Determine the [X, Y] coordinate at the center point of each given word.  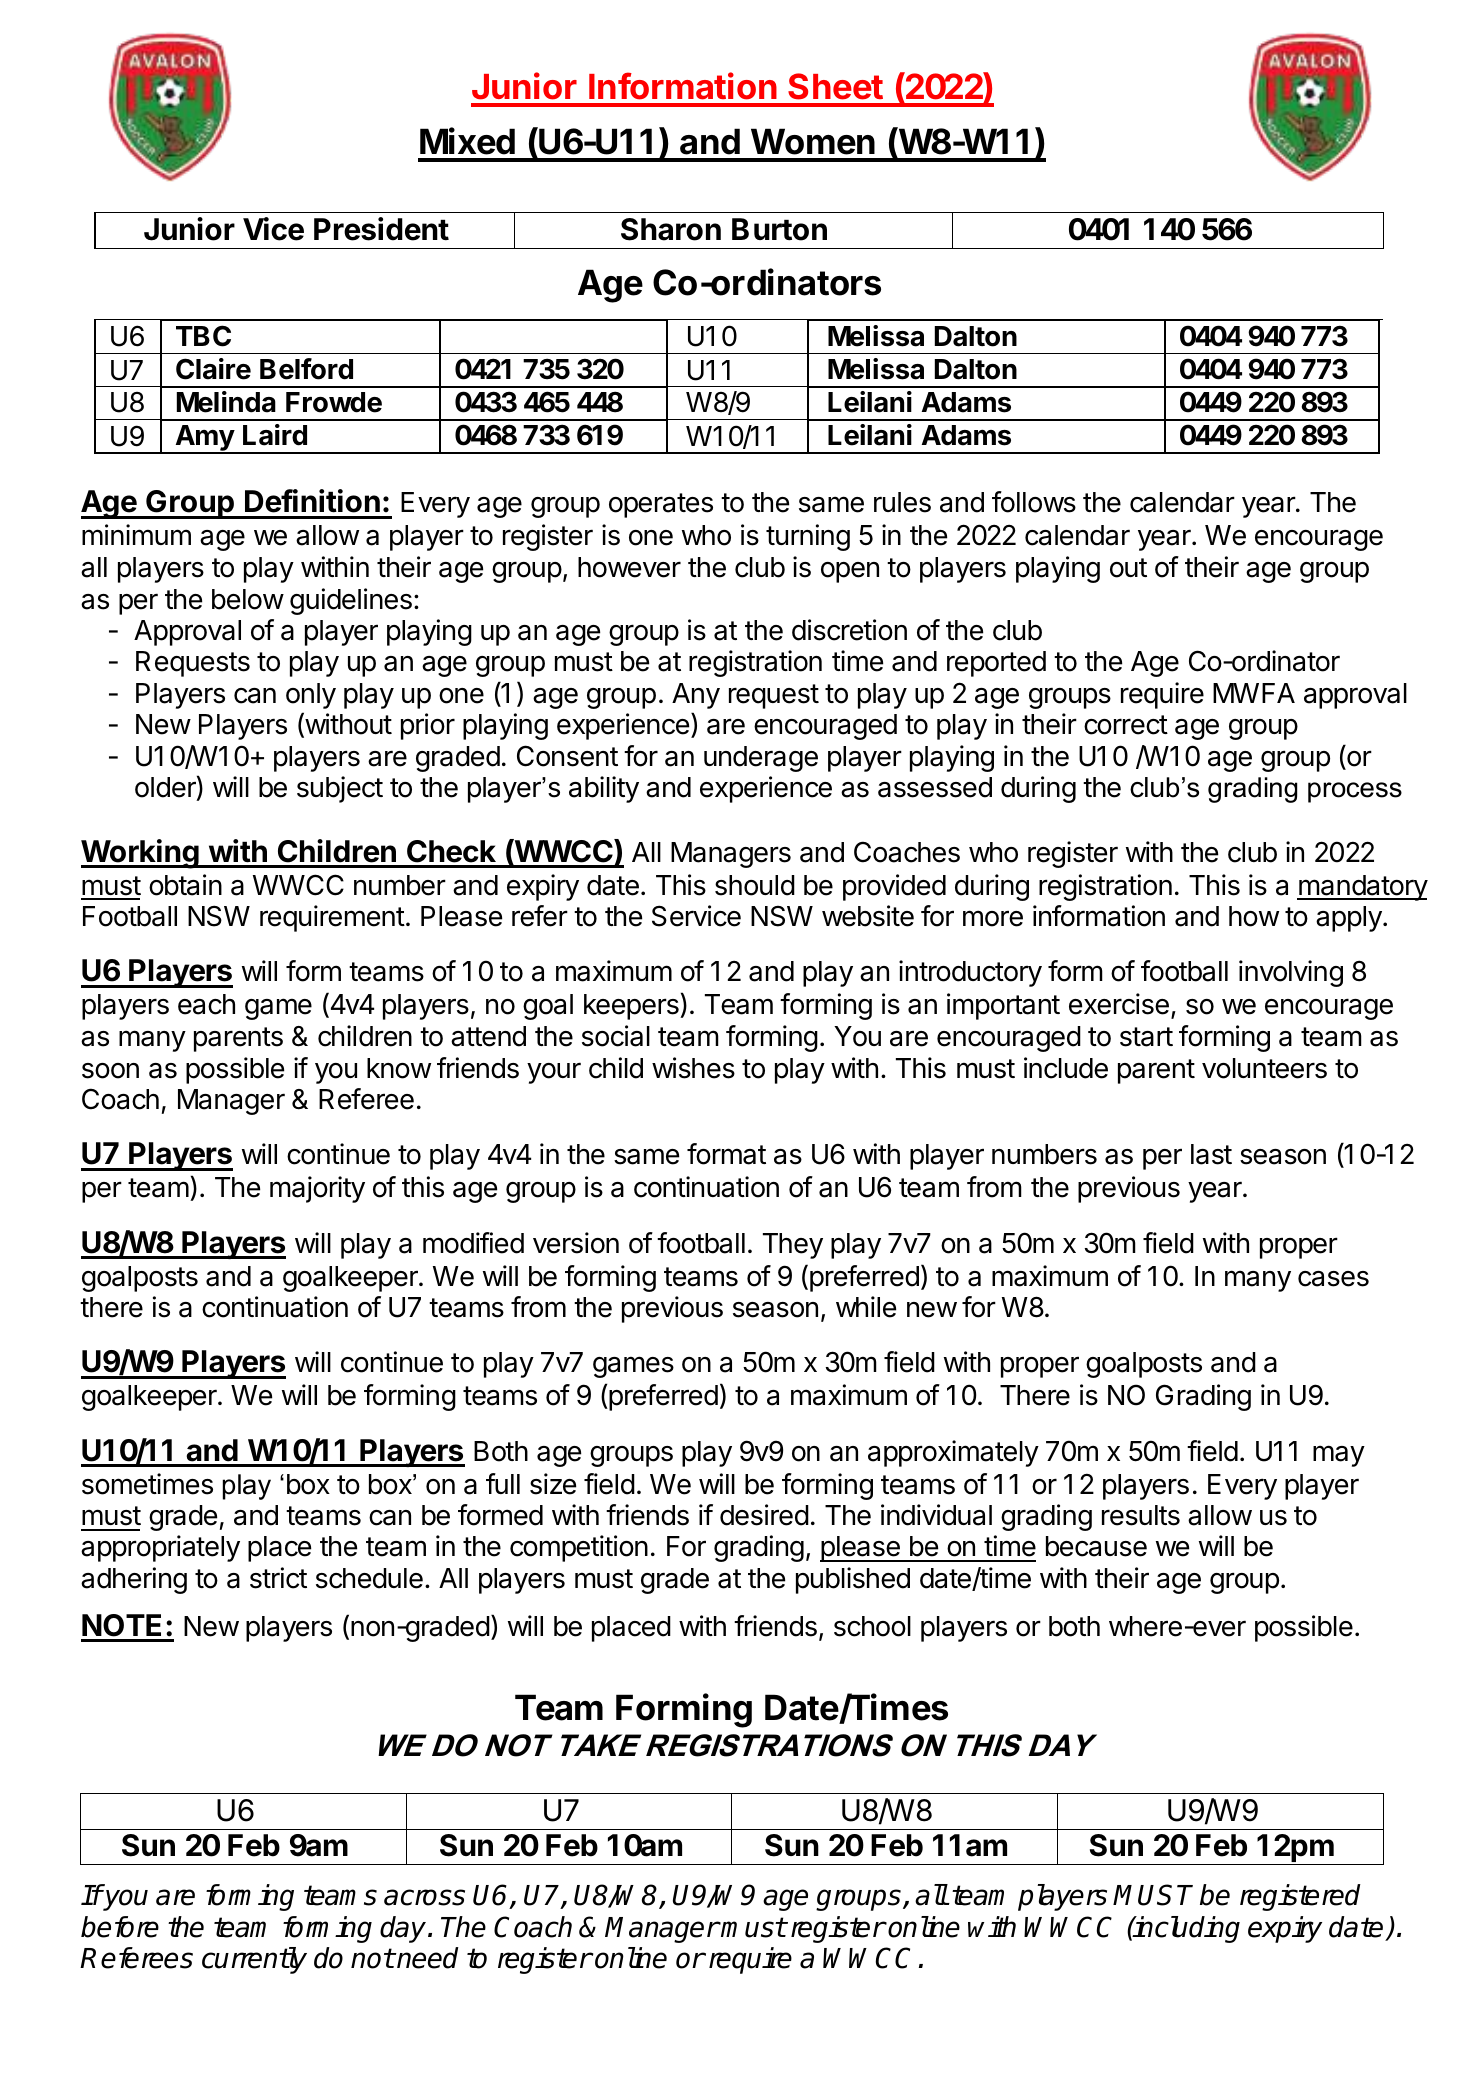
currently [254, 1960]
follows [1034, 502]
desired [764, 1515]
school [872, 1626]
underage [761, 759]
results [1141, 1515]
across [424, 1897]
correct [1126, 725]
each [206, 1004]
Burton [779, 229]
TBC [203, 336]
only [311, 696]
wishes [693, 1068]
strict [278, 1578]
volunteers [1264, 1068]
